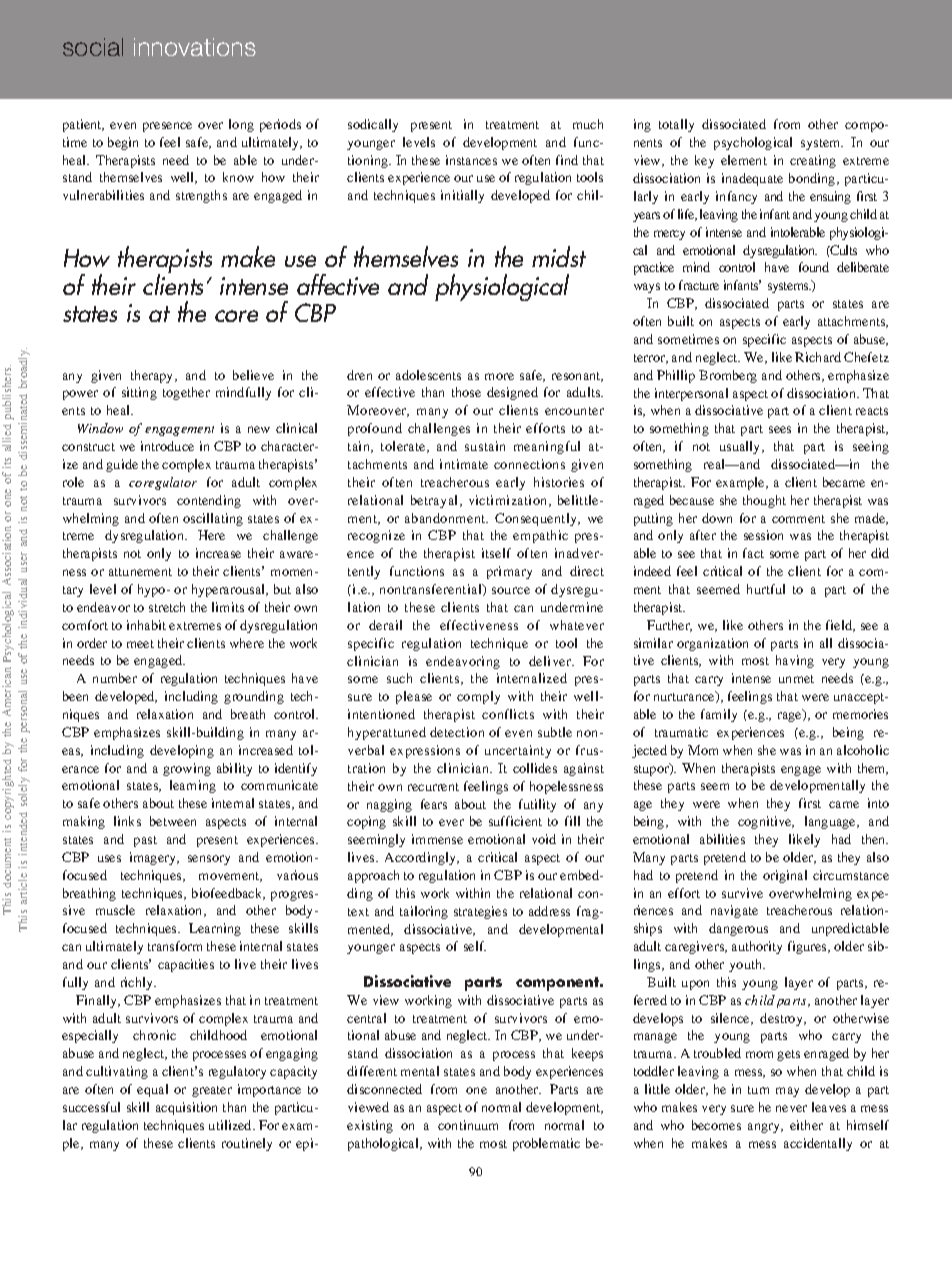 The width and height of the screenshot is (952, 1270). Describe the element at coordinates (195, 47) in the screenshot. I see `innovations` at that location.
